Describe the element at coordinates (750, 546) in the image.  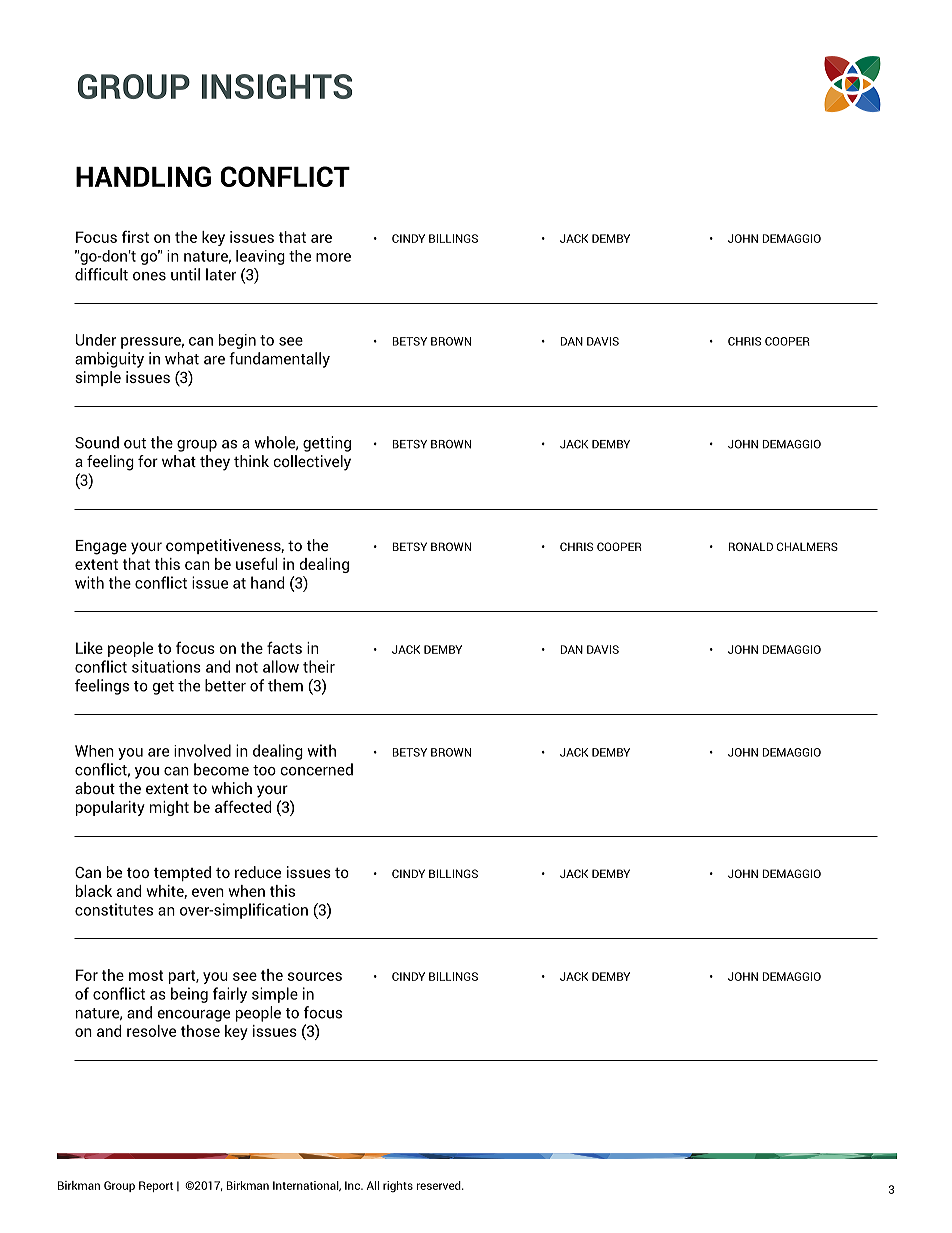
I see `RONALD` at that location.
